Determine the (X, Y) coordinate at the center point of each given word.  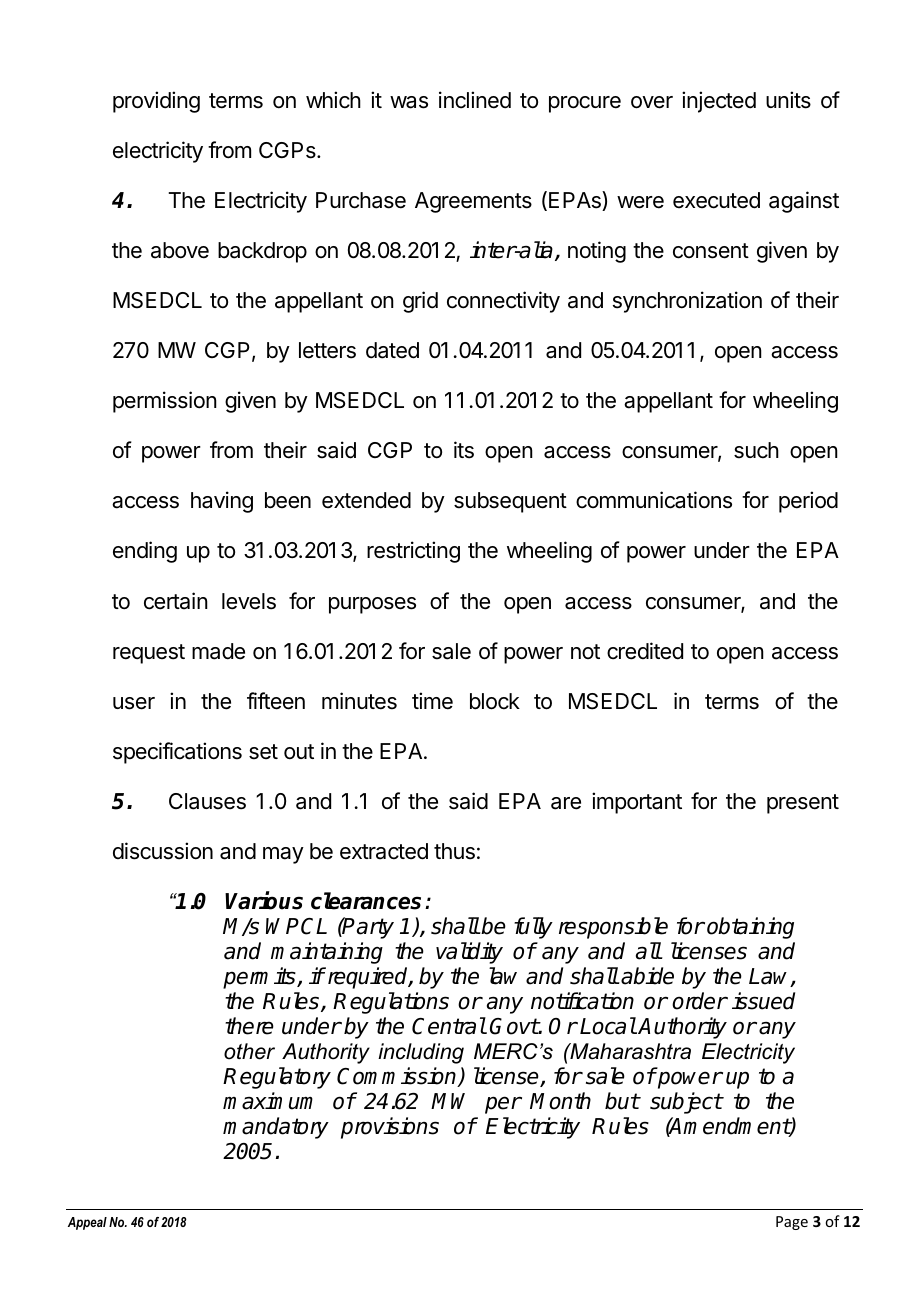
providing (156, 102)
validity (469, 953)
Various (264, 900)
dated (392, 350)
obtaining (750, 928)
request (149, 654)
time (432, 701)
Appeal (87, 1223)
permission (165, 402)
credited (645, 651)
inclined (475, 100)
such (756, 450)
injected (719, 102)
